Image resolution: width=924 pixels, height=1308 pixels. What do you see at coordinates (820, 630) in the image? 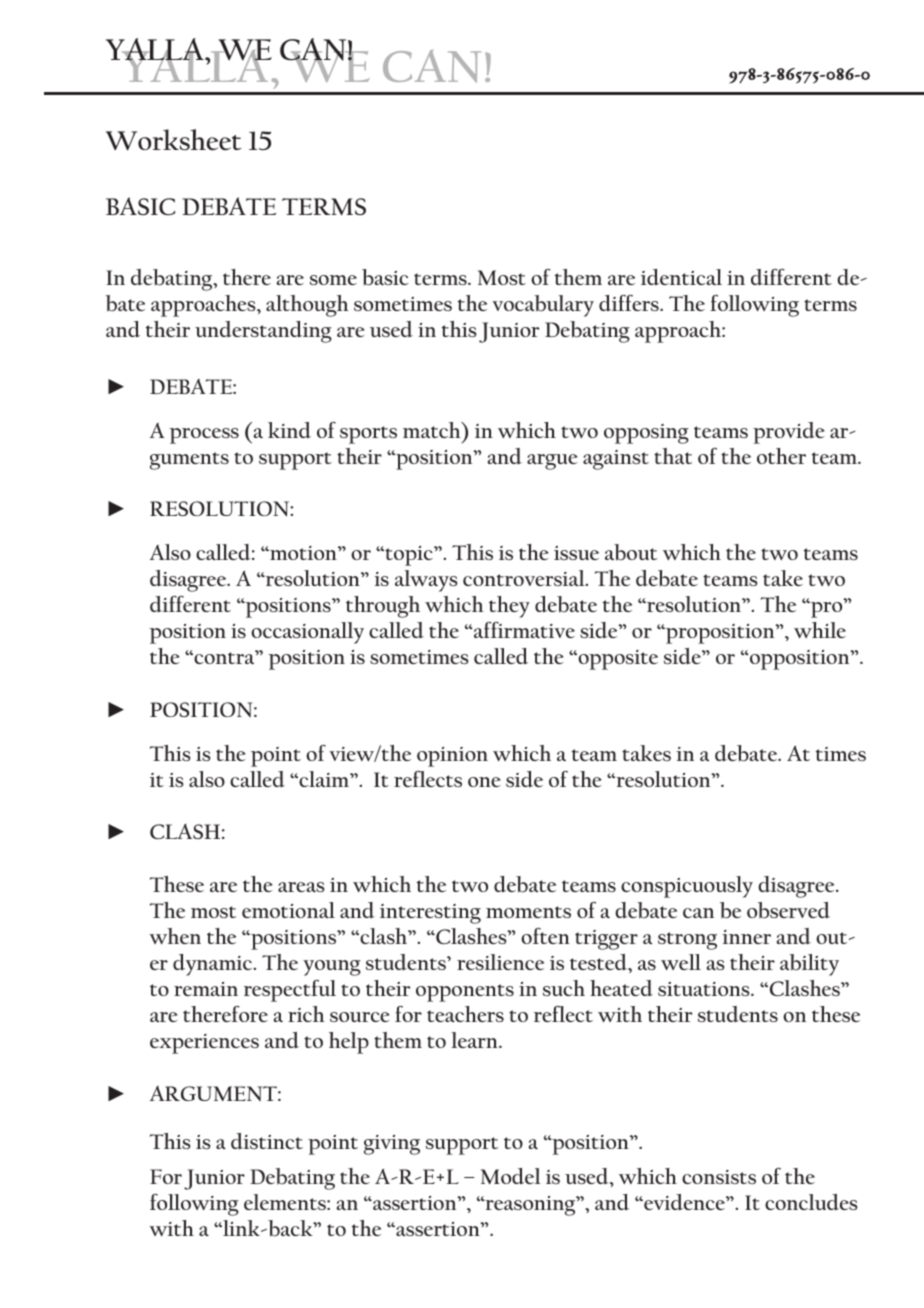
I see `while` at bounding box center [820, 630].
